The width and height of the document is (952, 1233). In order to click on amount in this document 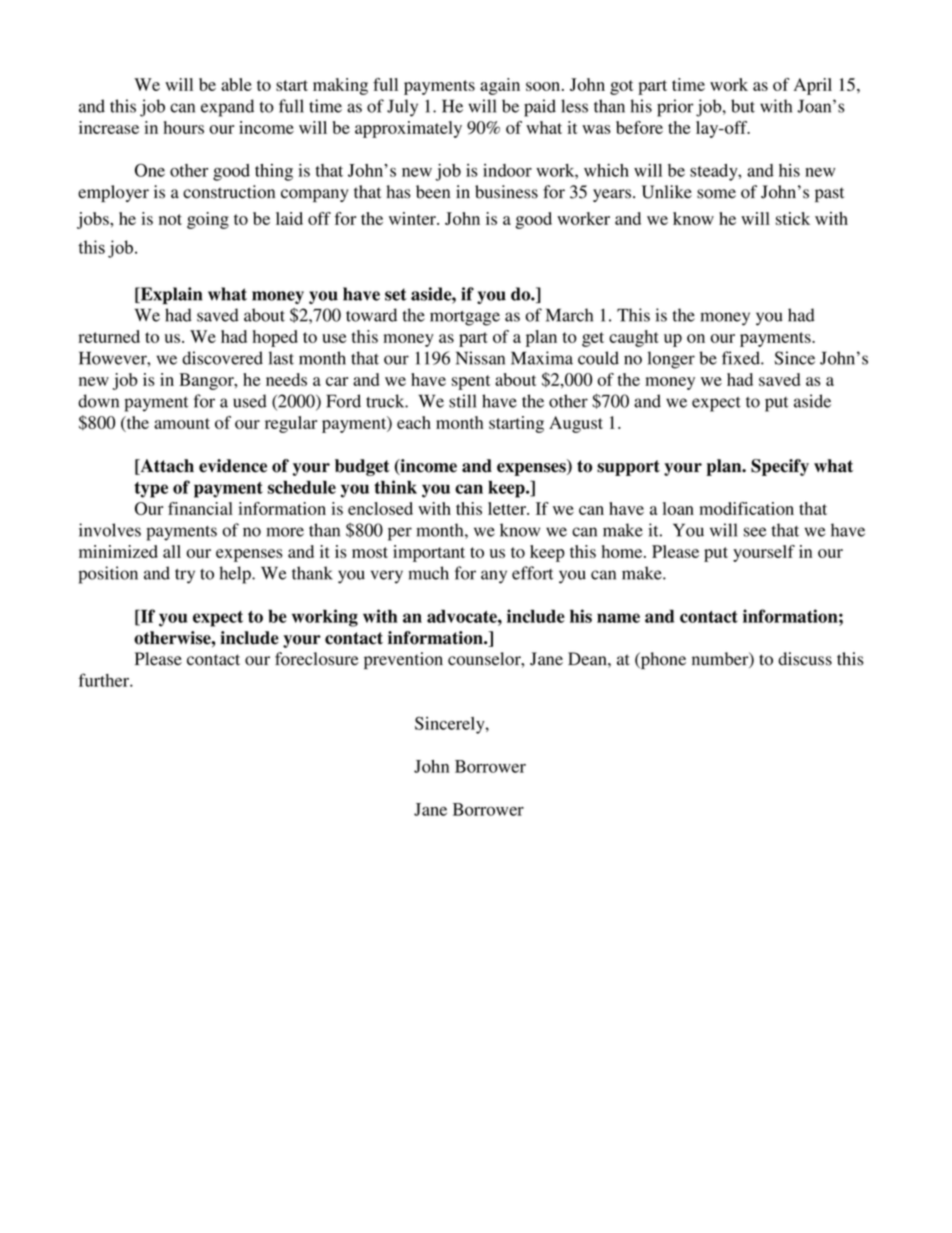, I will do `click(182, 423)`.
